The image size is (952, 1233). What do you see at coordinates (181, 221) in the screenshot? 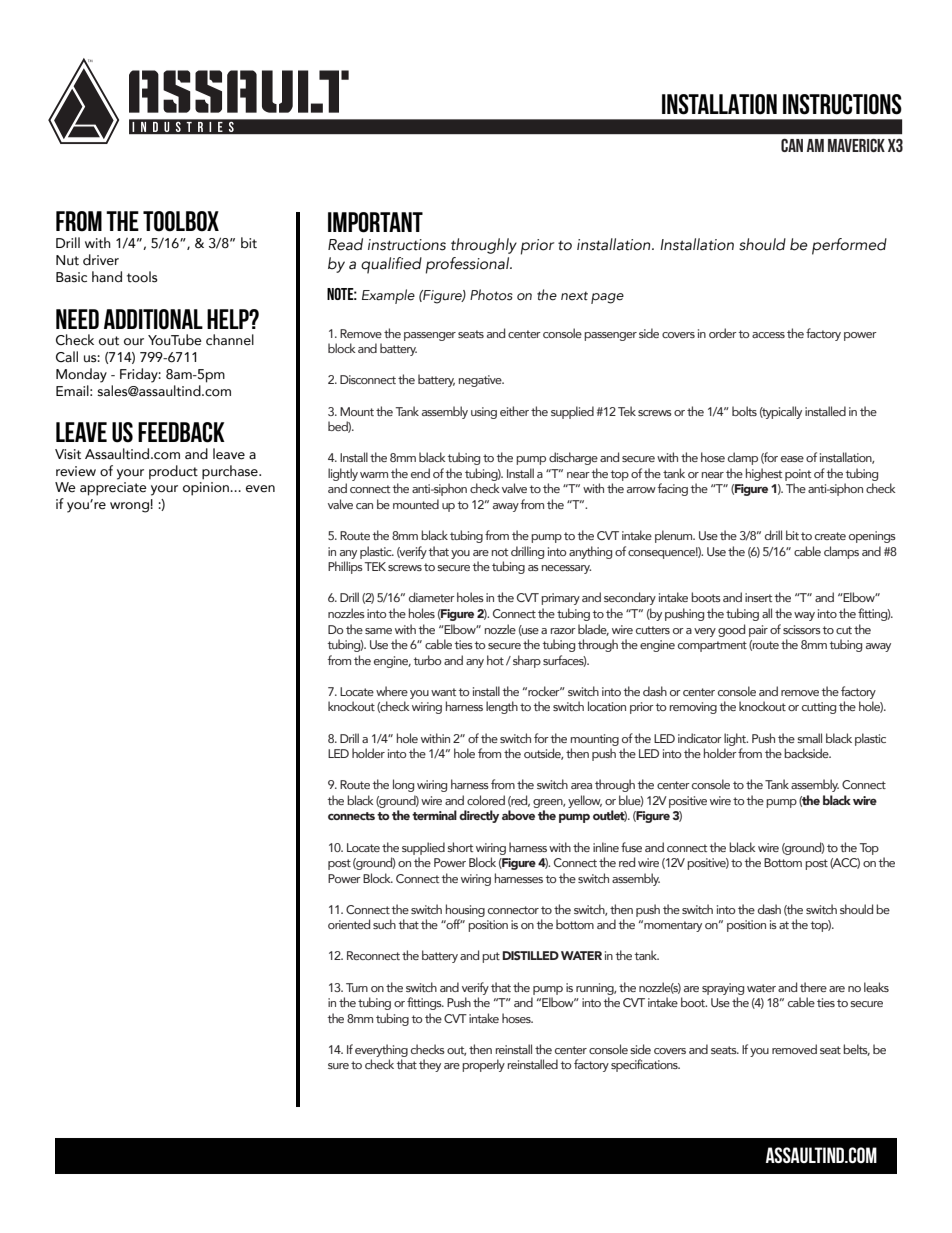
I see `TOOLBOX` at bounding box center [181, 221].
